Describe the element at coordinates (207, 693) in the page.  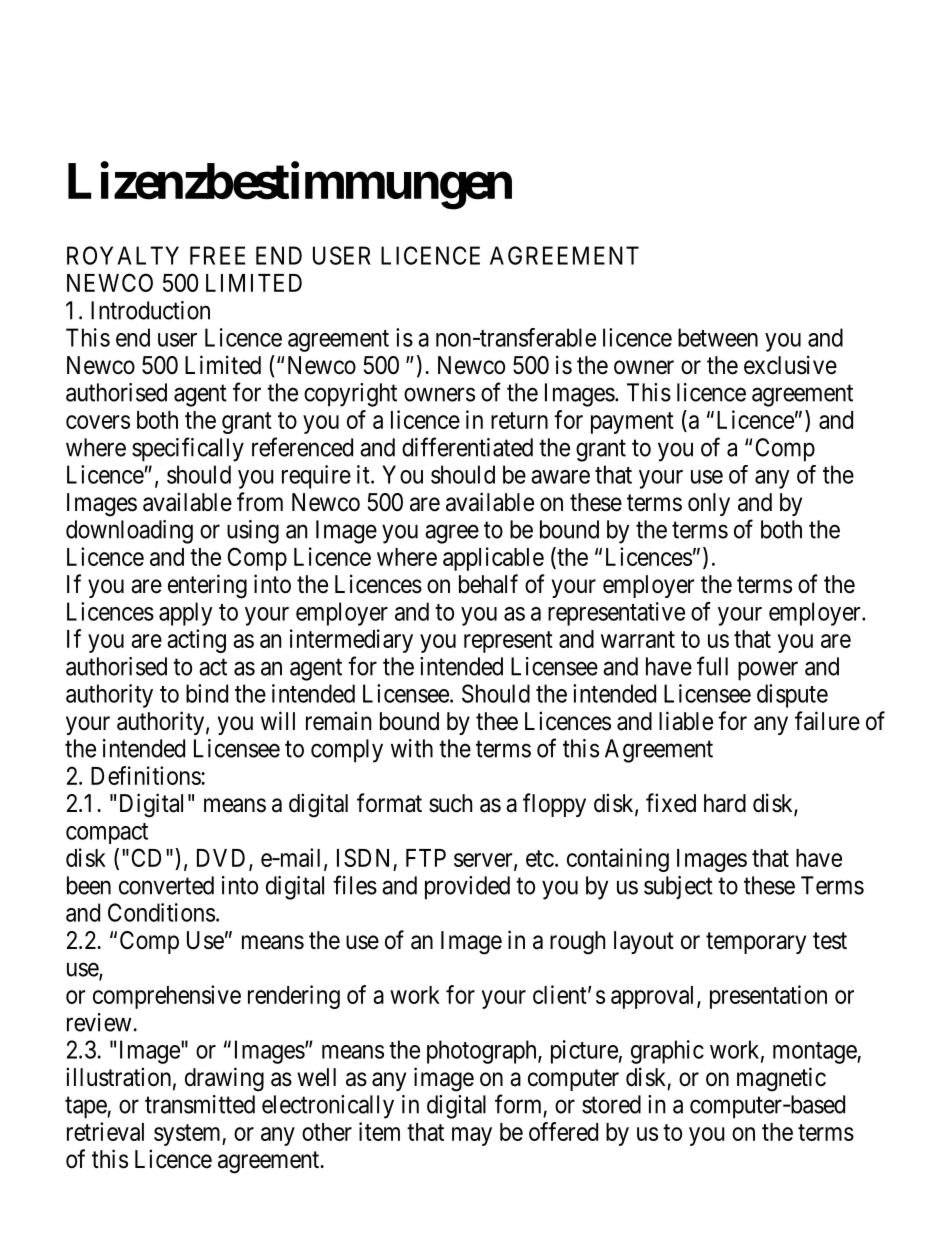
I see `bind` at that location.
